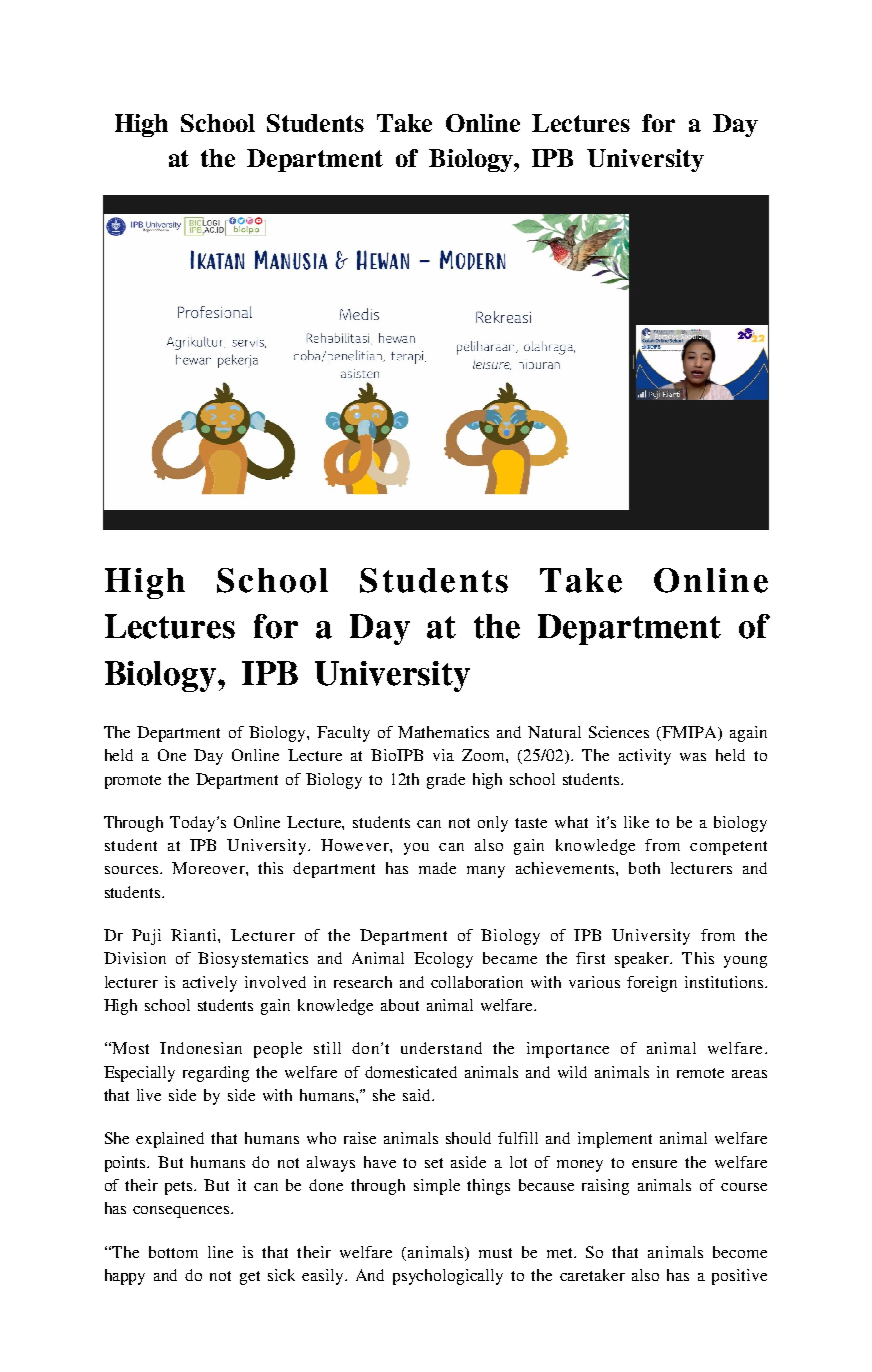 The image size is (872, 1372). Describe the element at coordinates (652, 984) in the page. I see `foreign` at that location.
